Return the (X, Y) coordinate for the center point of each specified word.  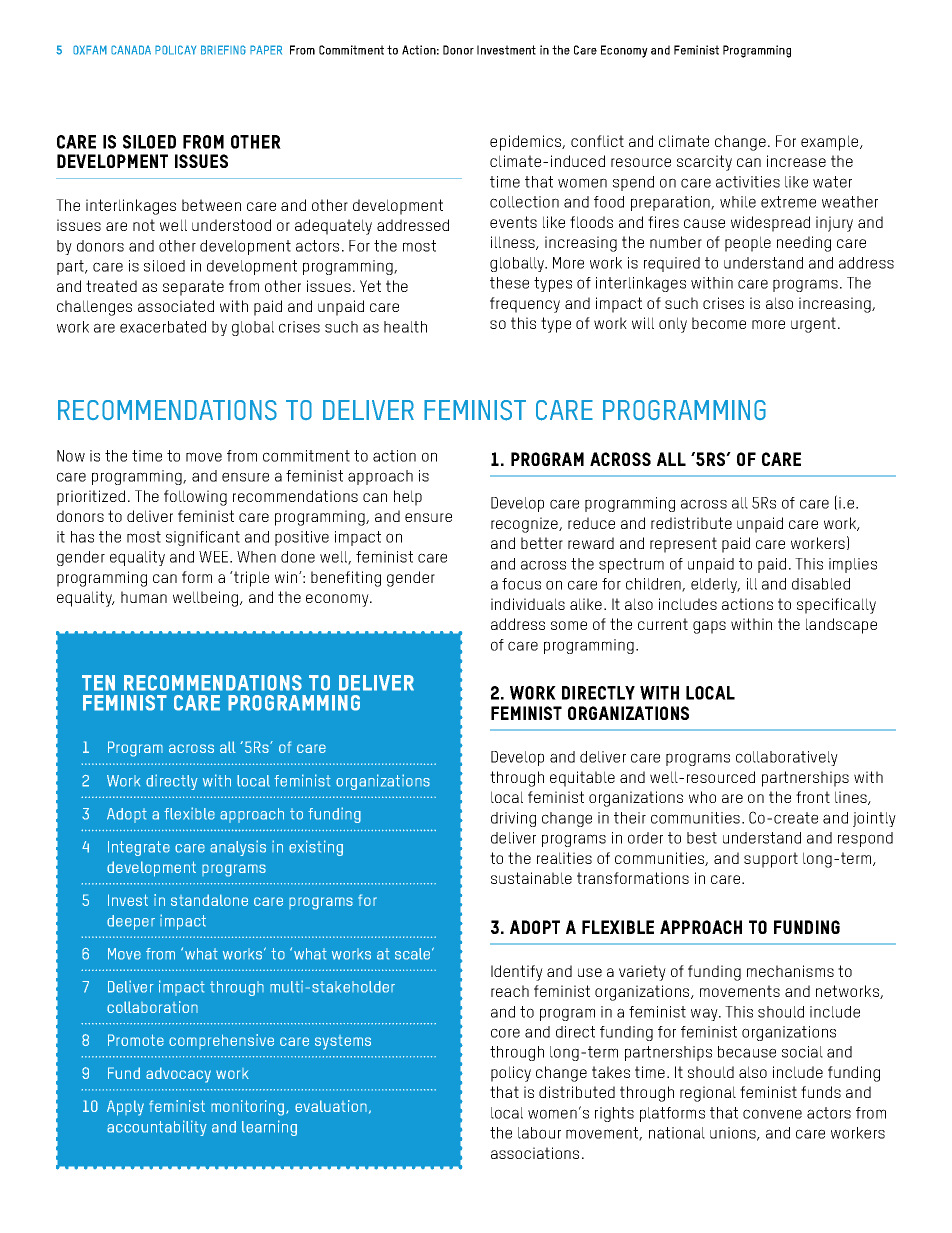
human (144, 597)
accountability (157, 1128)
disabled (821, 584)
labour (539, 1133)
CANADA (131, 50)
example (831, 143)
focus (521, 584)
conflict (597, 141)
